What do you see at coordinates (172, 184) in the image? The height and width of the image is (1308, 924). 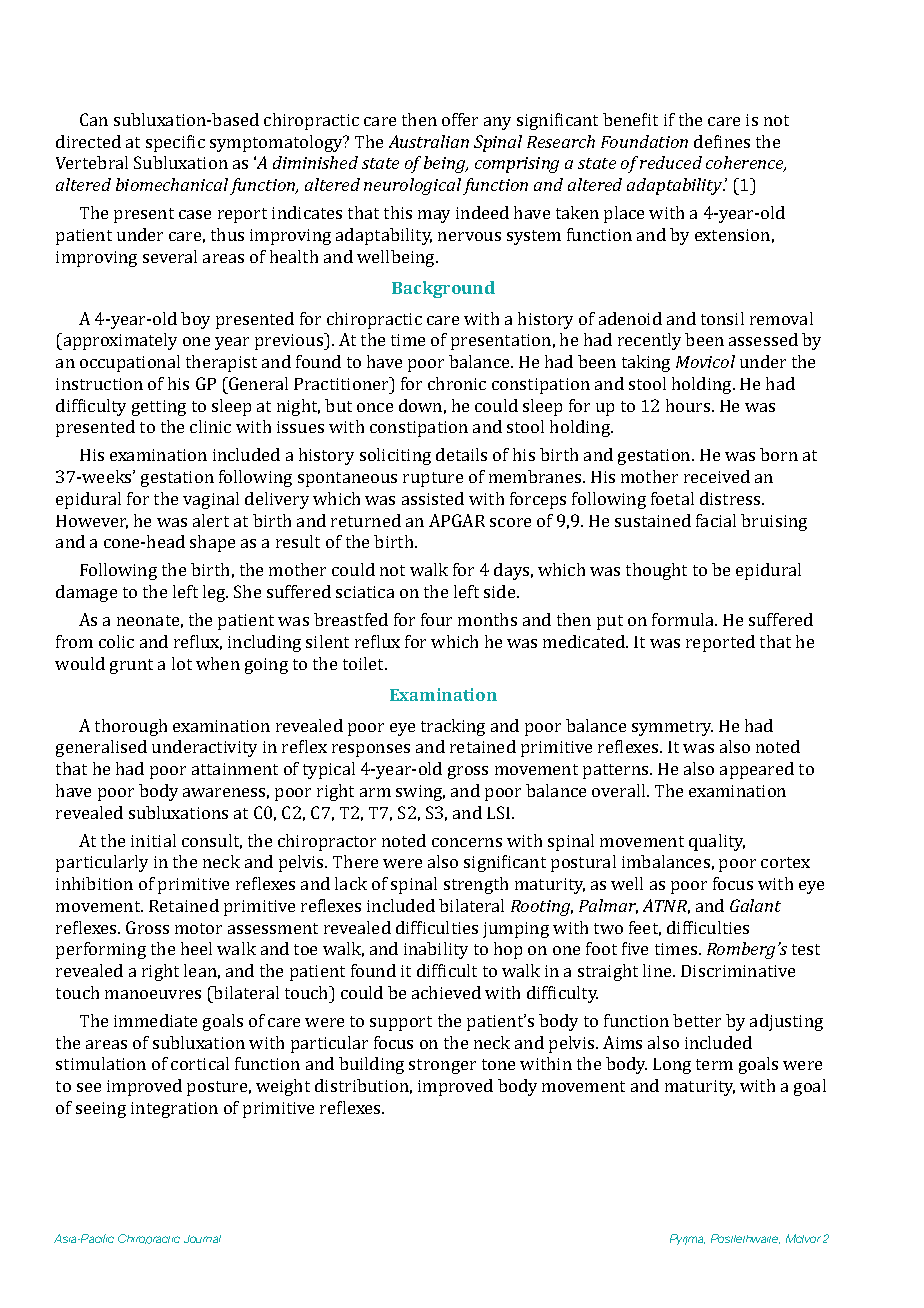 I see `biomechanical` at bounding box center [172, 184].
